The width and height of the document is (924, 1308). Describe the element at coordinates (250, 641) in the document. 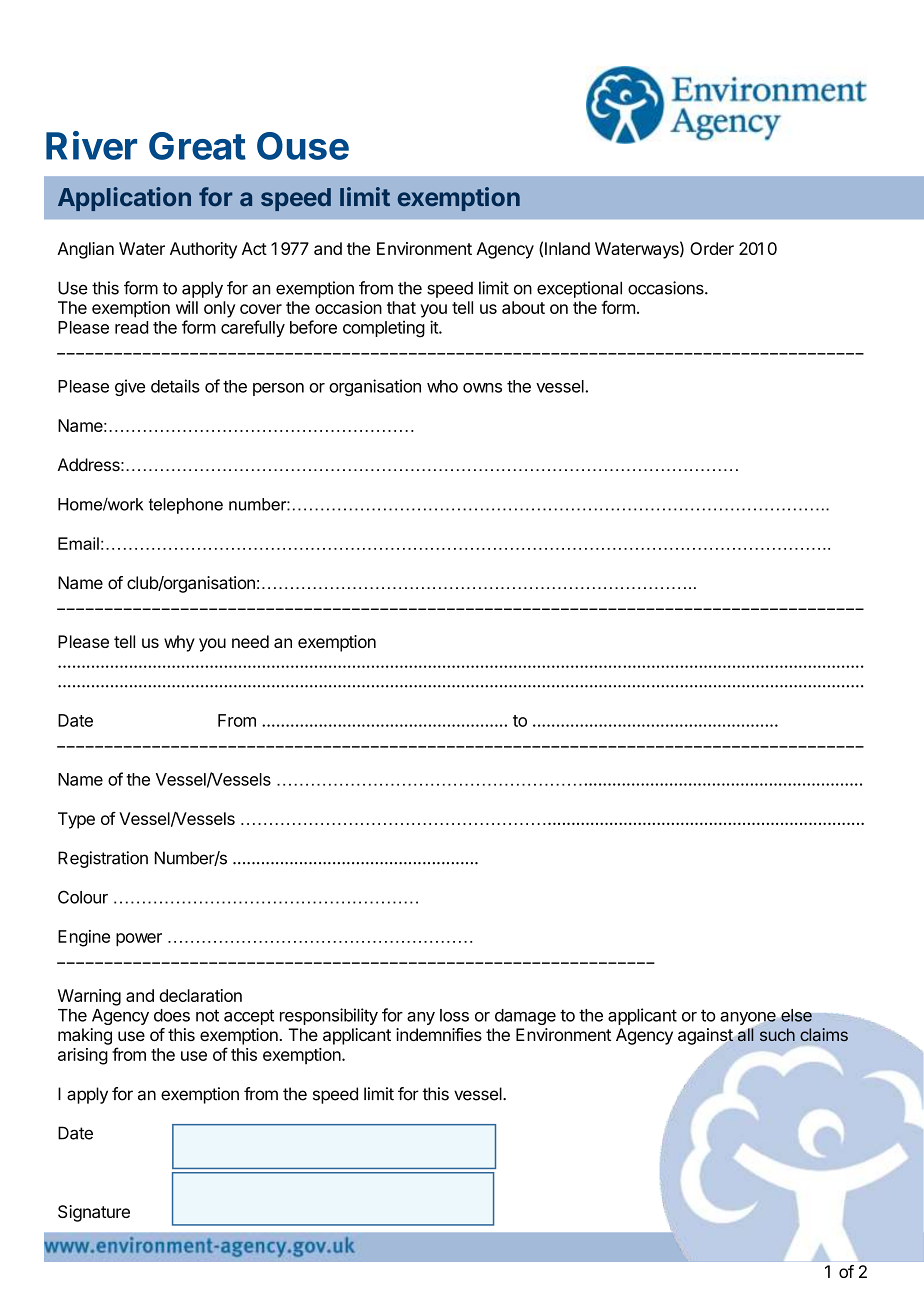

I see `need` at that location.
